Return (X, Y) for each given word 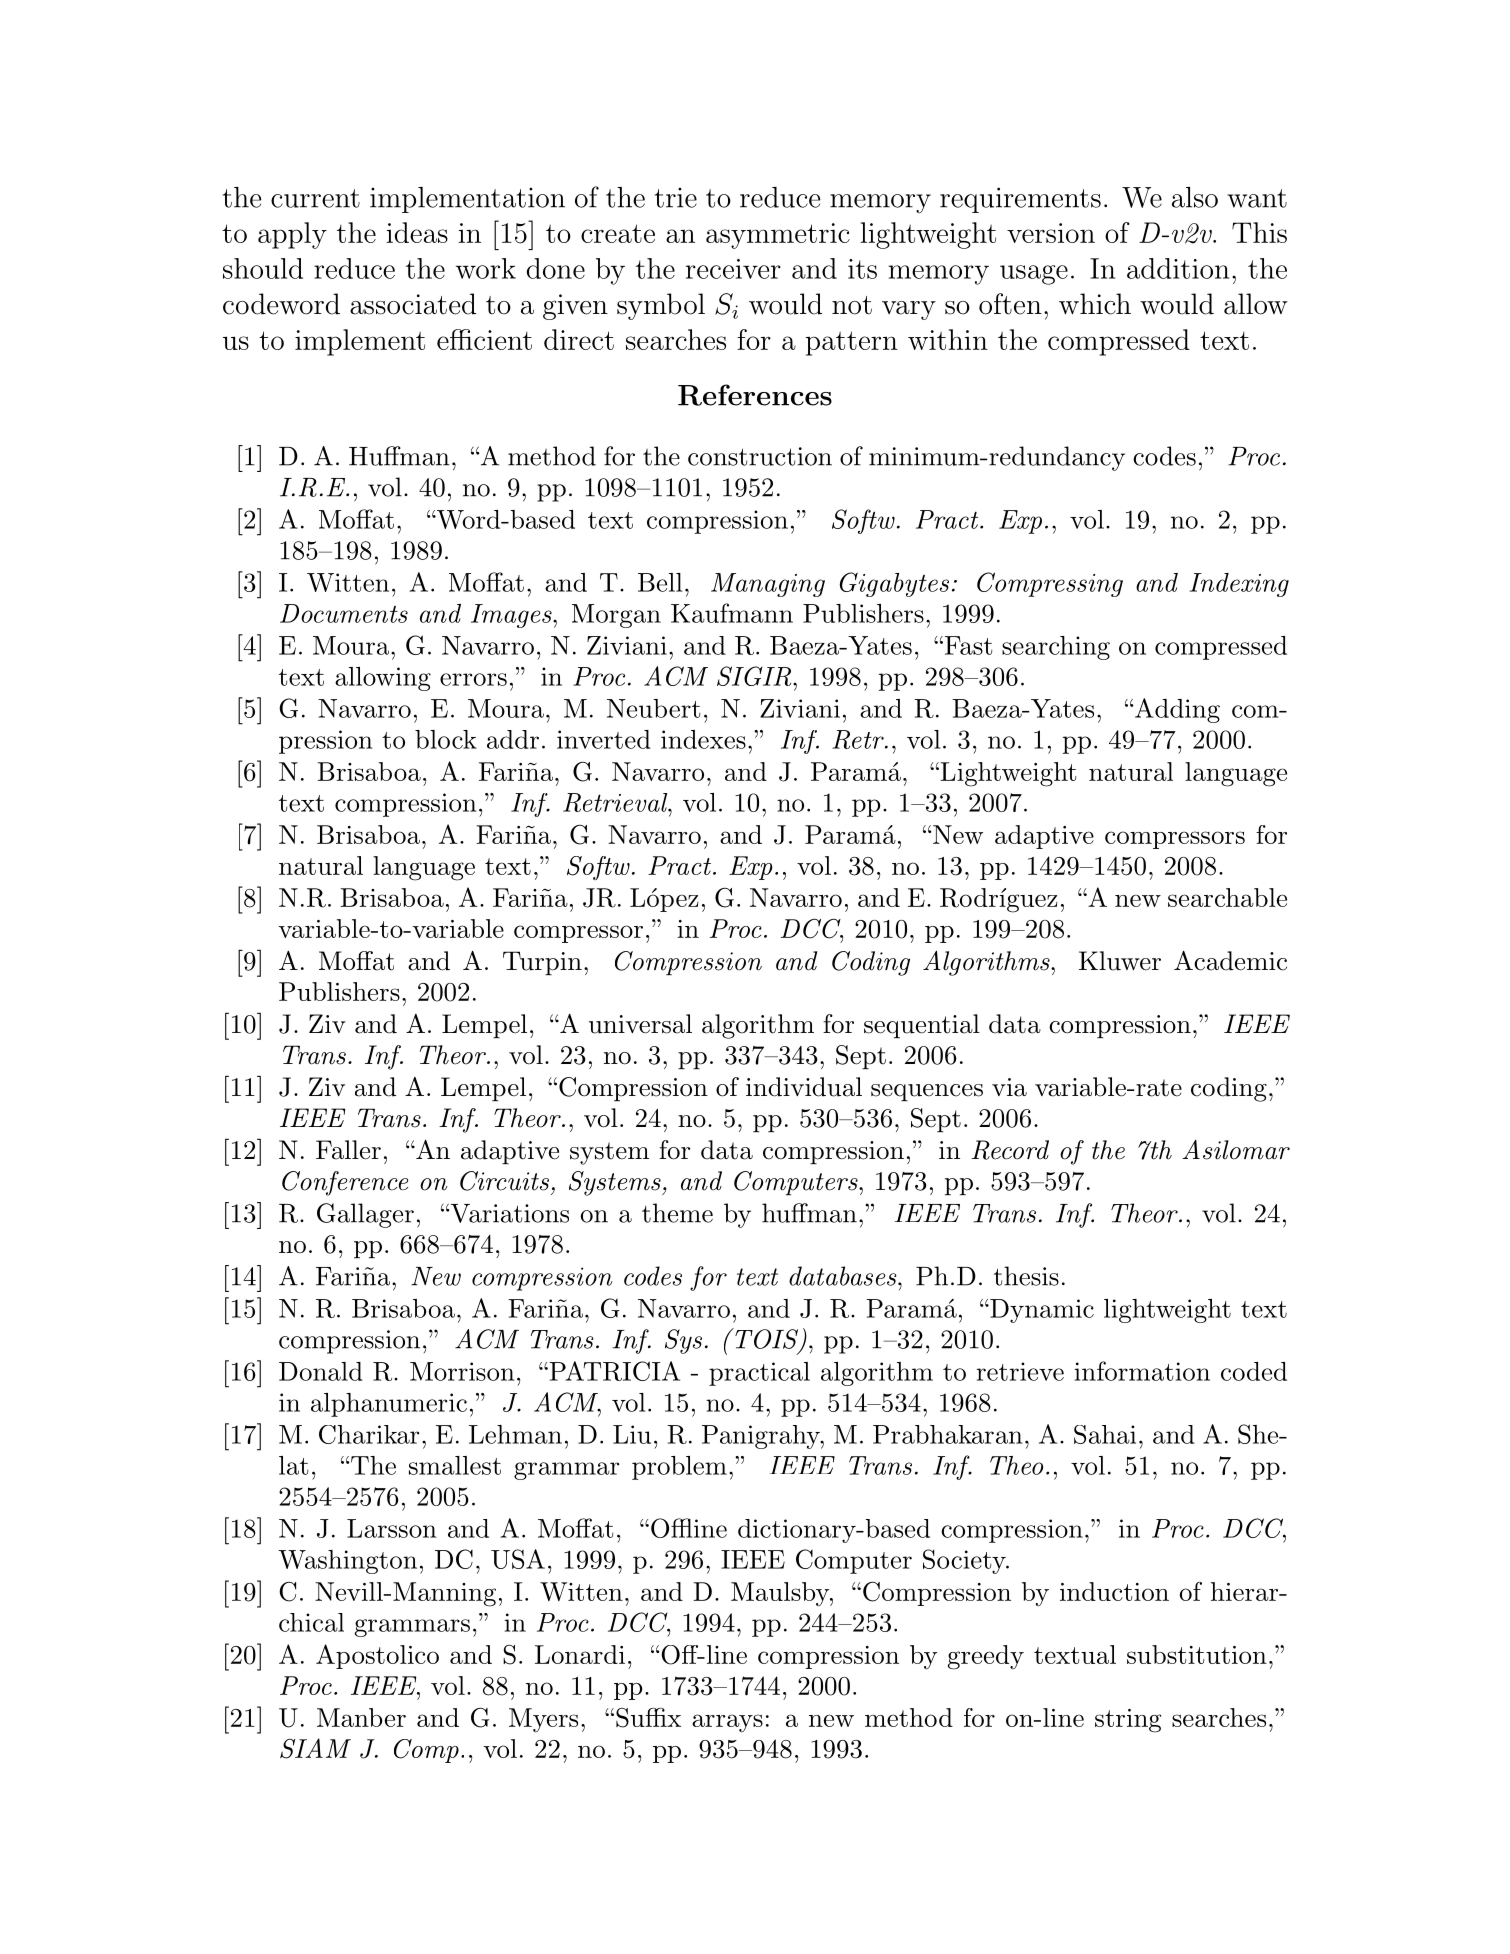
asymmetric (778, 236)
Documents (344, 613)
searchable (1227, 897)
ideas (417, 232)
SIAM (315, 1748)
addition (1178, 268)
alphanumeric (389, 1405)
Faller (348, 1150)
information (1142, 1371)
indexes (703, 739)
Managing (768, 585)
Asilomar (1236, 1150)
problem (679, 1468)
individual (804, 1087)
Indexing (1239, 585)
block (446, 739)
